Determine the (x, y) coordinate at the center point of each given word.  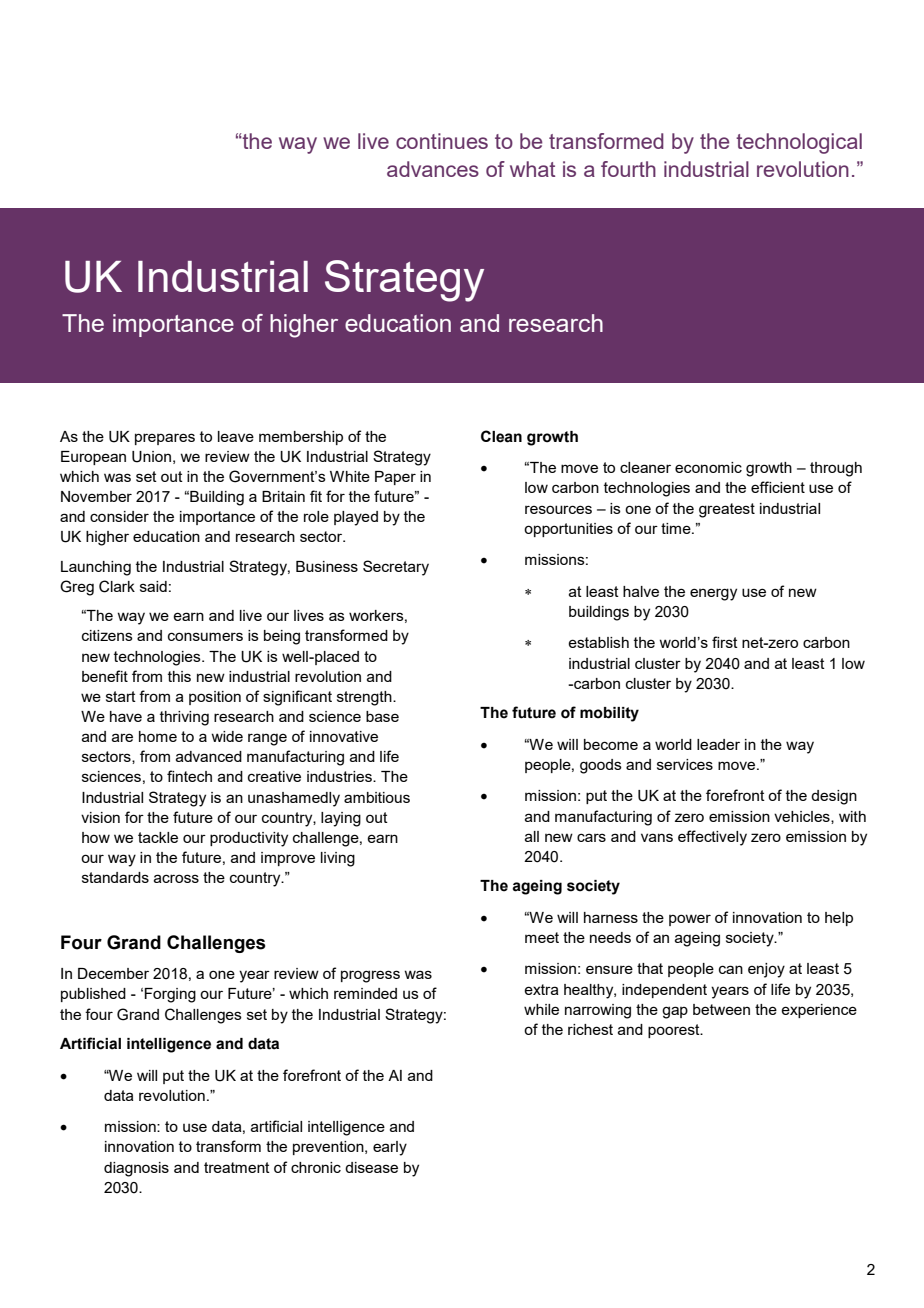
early (390, 1148)
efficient (778, 487)
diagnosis (136, 1169)
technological (799, 143)
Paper (395, 478)
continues (442, 141)
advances (433, 169)
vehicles (803, 817)
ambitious (377, 797)
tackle (158, 837)
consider (119, 516)
